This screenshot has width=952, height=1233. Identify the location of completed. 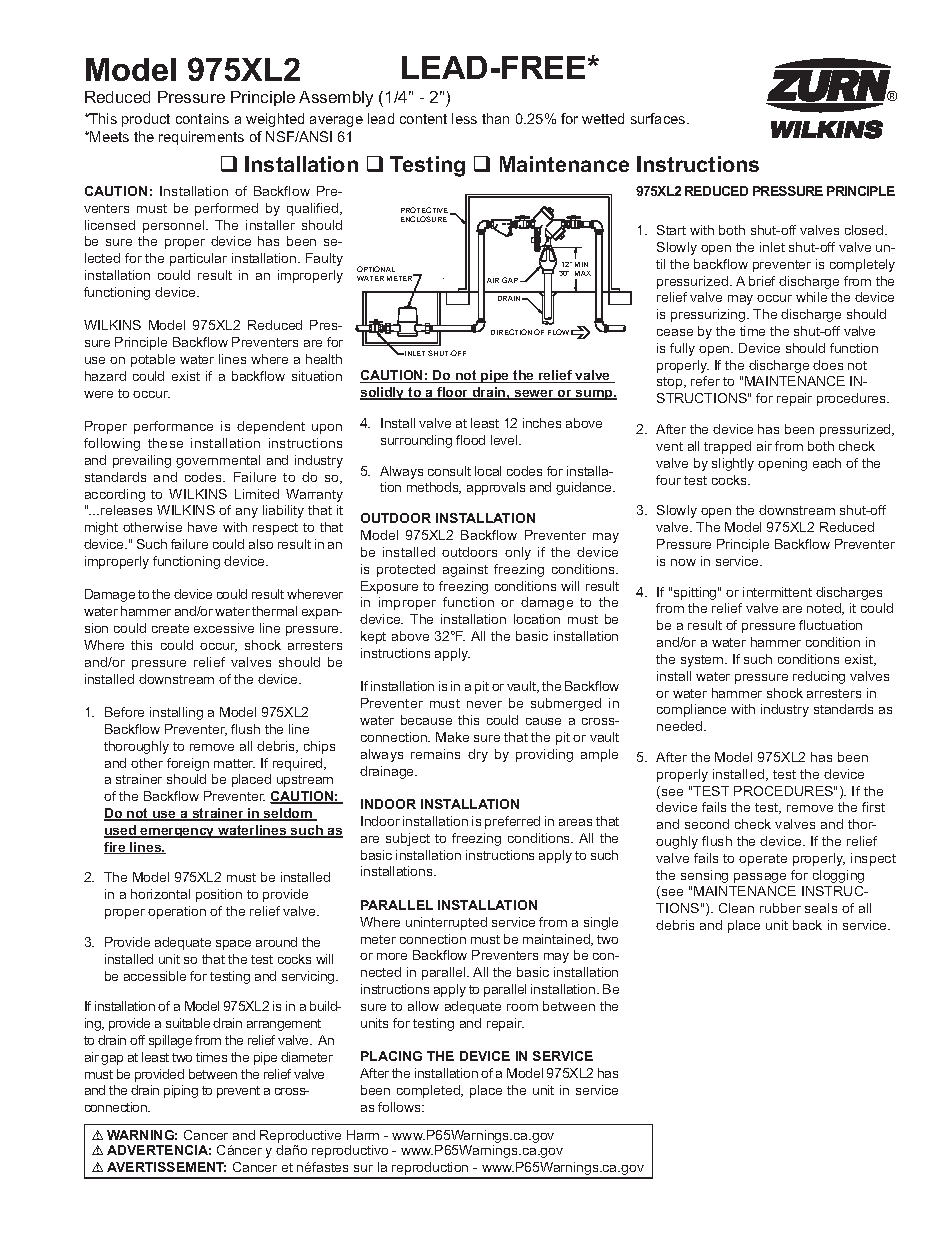
(429, 1091).
